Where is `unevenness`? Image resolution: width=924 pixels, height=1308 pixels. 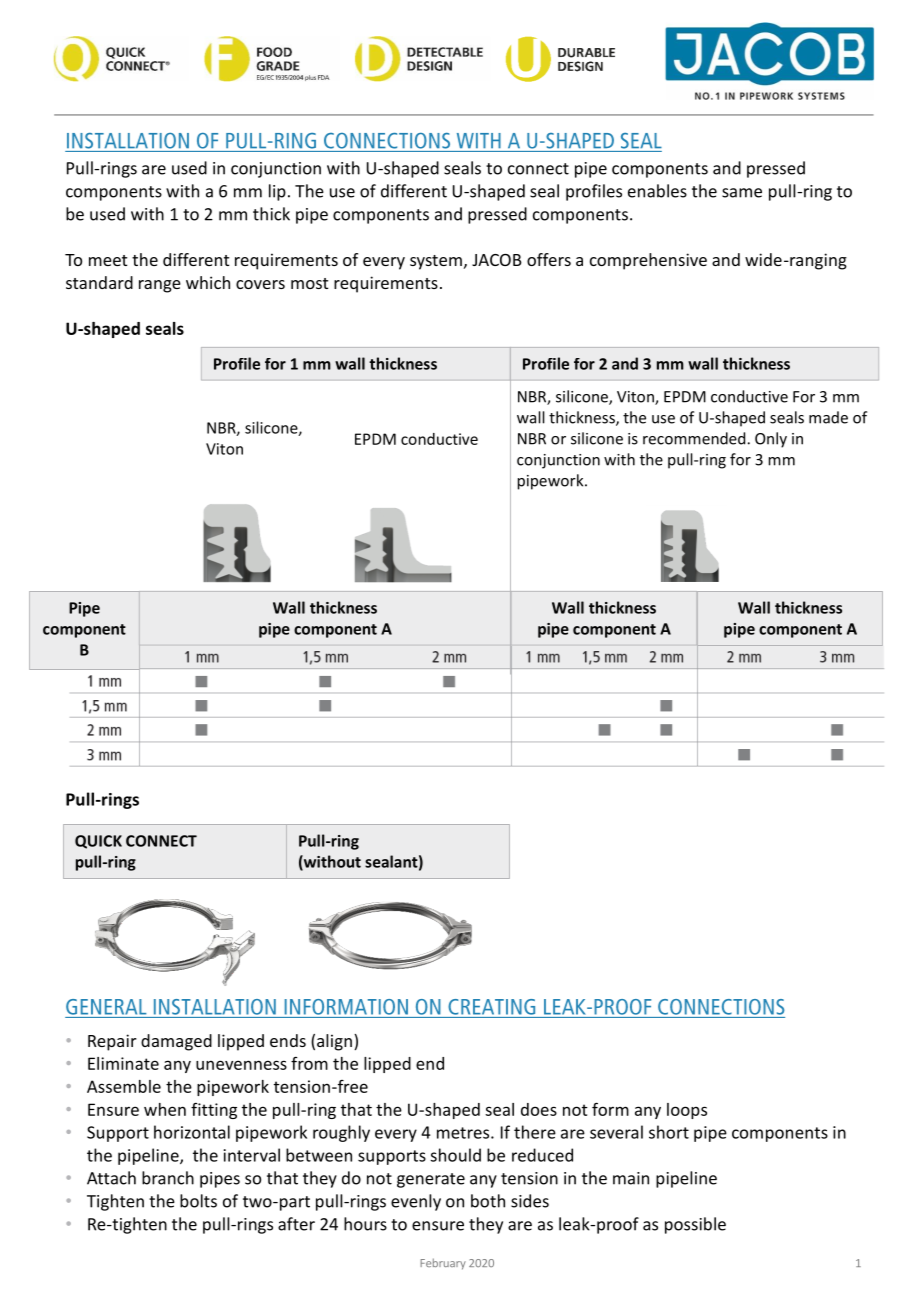
unevenness is located at coordinates (241, 1065).
